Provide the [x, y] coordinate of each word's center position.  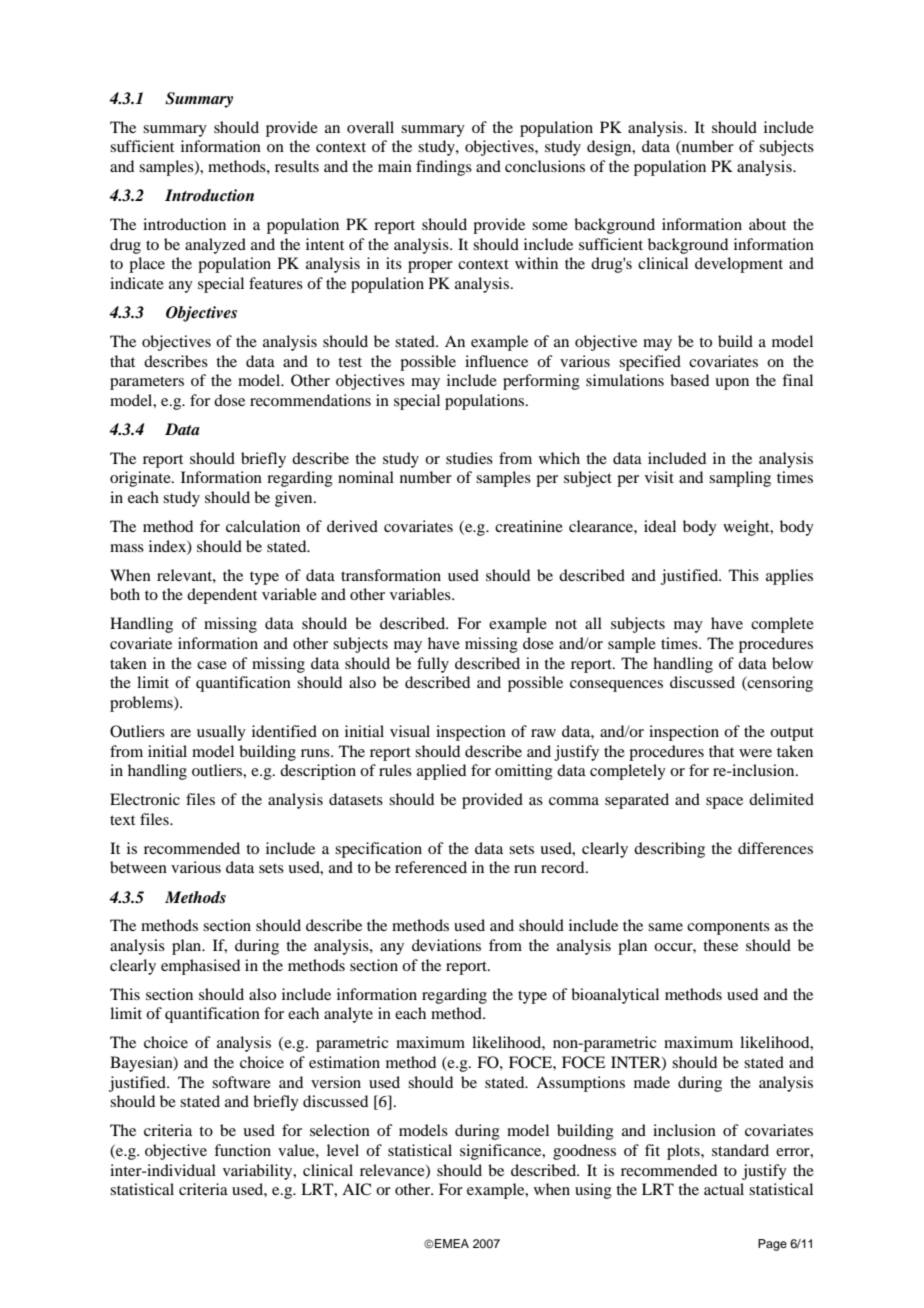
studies [469, 458]
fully [433, 665]
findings [444, 168]
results [297, 166]
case [212, 665]
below [792, 663]
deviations [446, 945]
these [720, 945]
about [767, 224]
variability [259, 1172]
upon [732, 384]
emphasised [200, 967]
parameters [147, 383]
